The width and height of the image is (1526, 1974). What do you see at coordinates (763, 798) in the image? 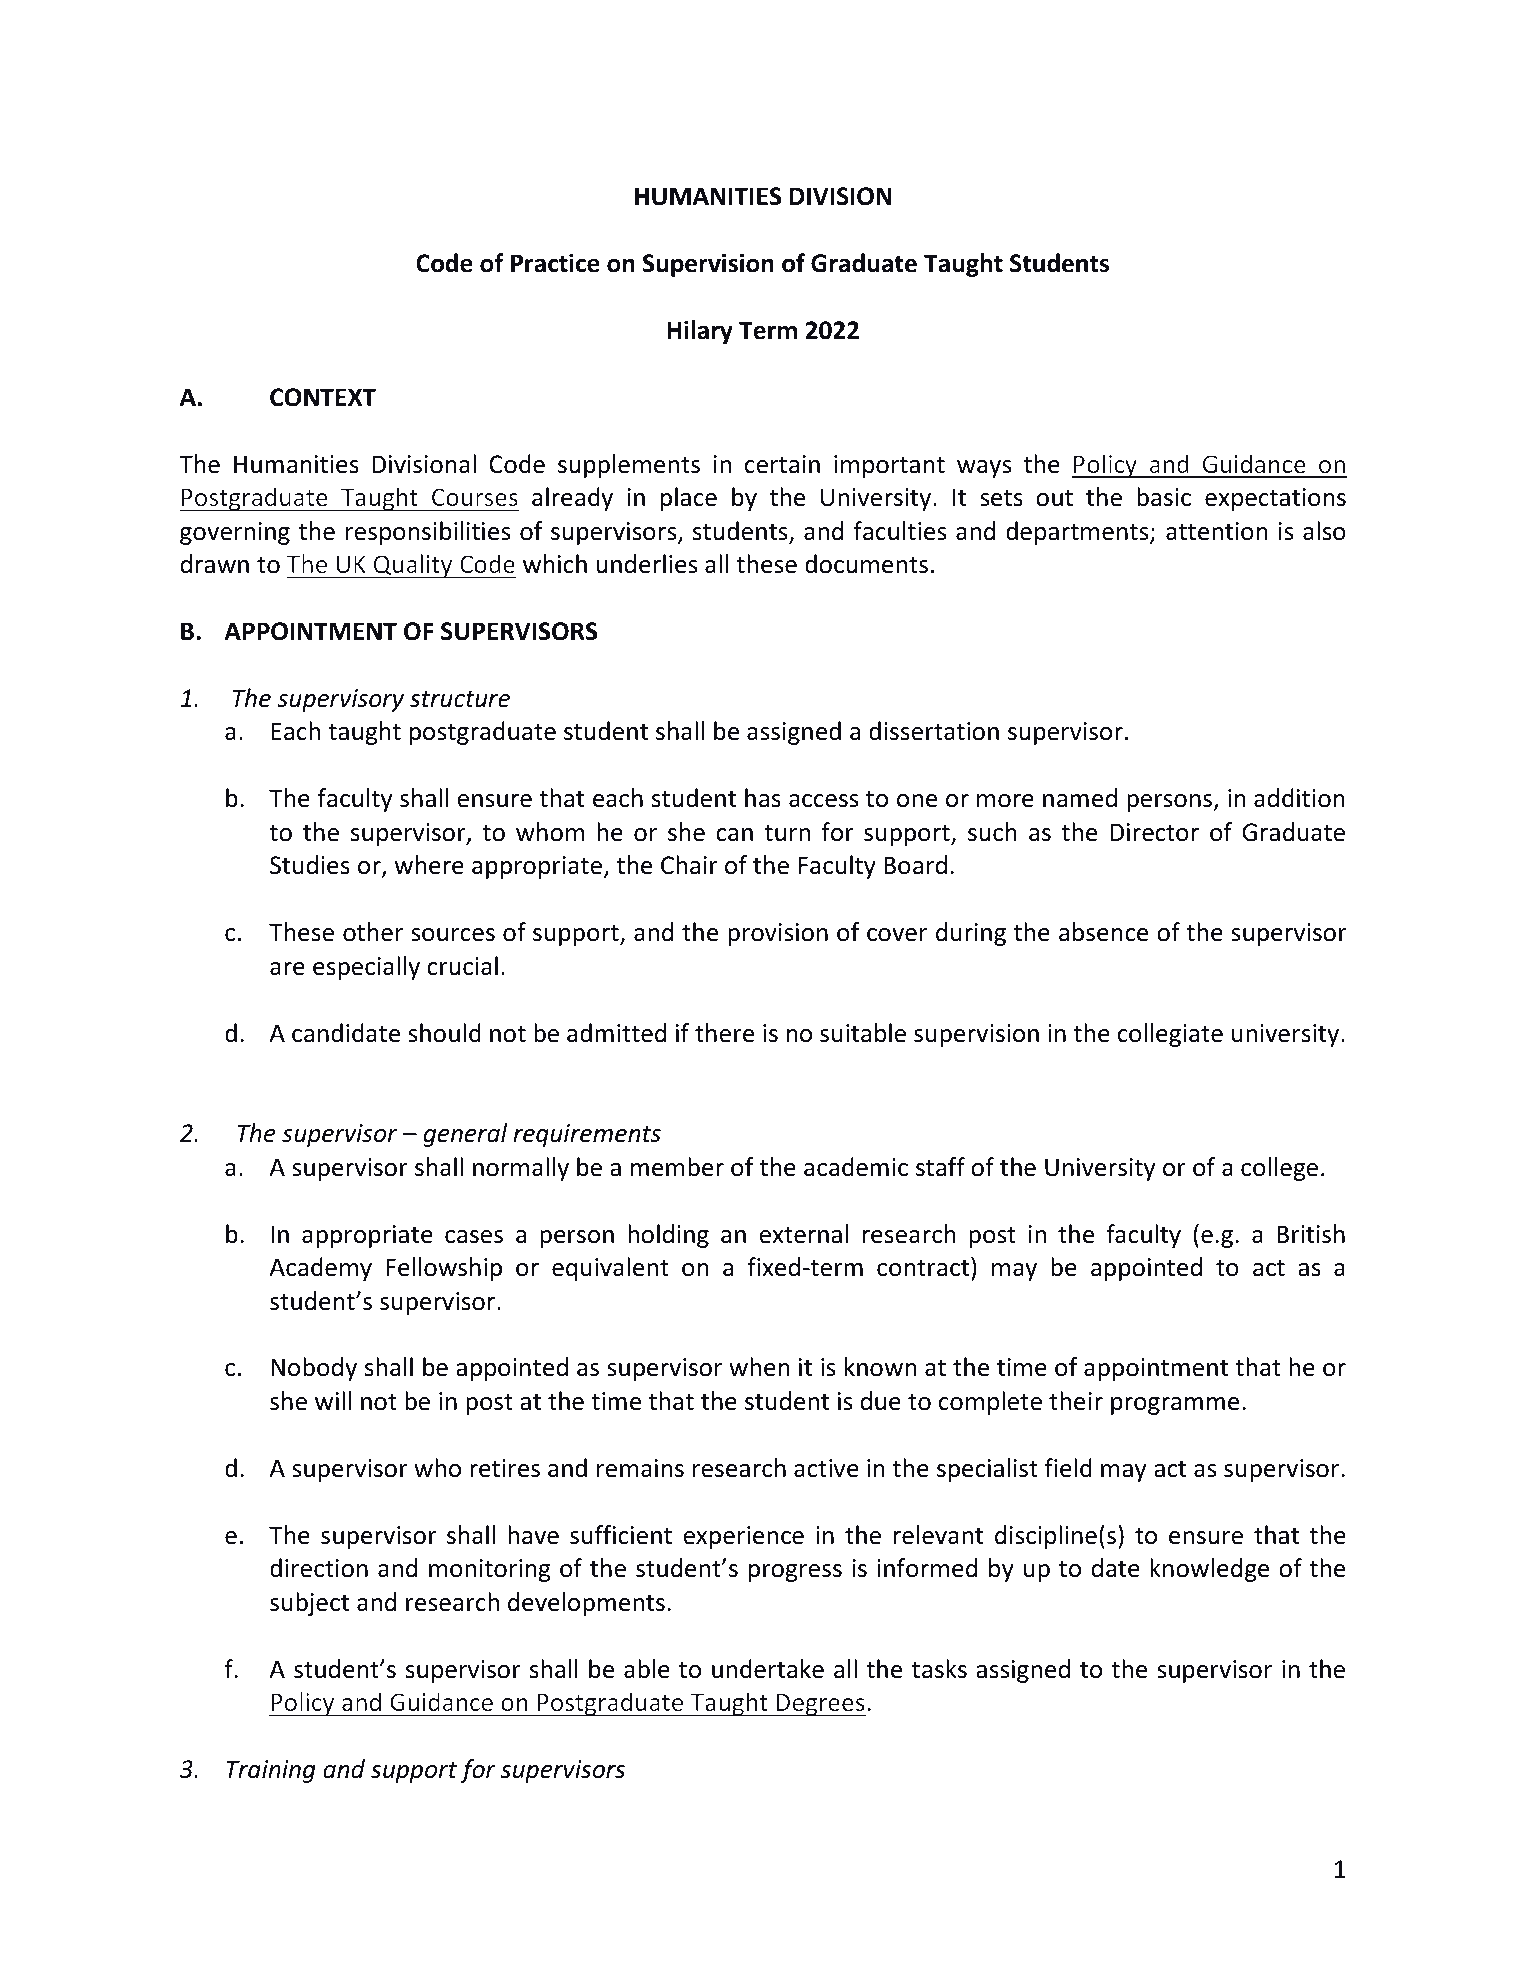
I see `has` at bounding box center [763, 798].
